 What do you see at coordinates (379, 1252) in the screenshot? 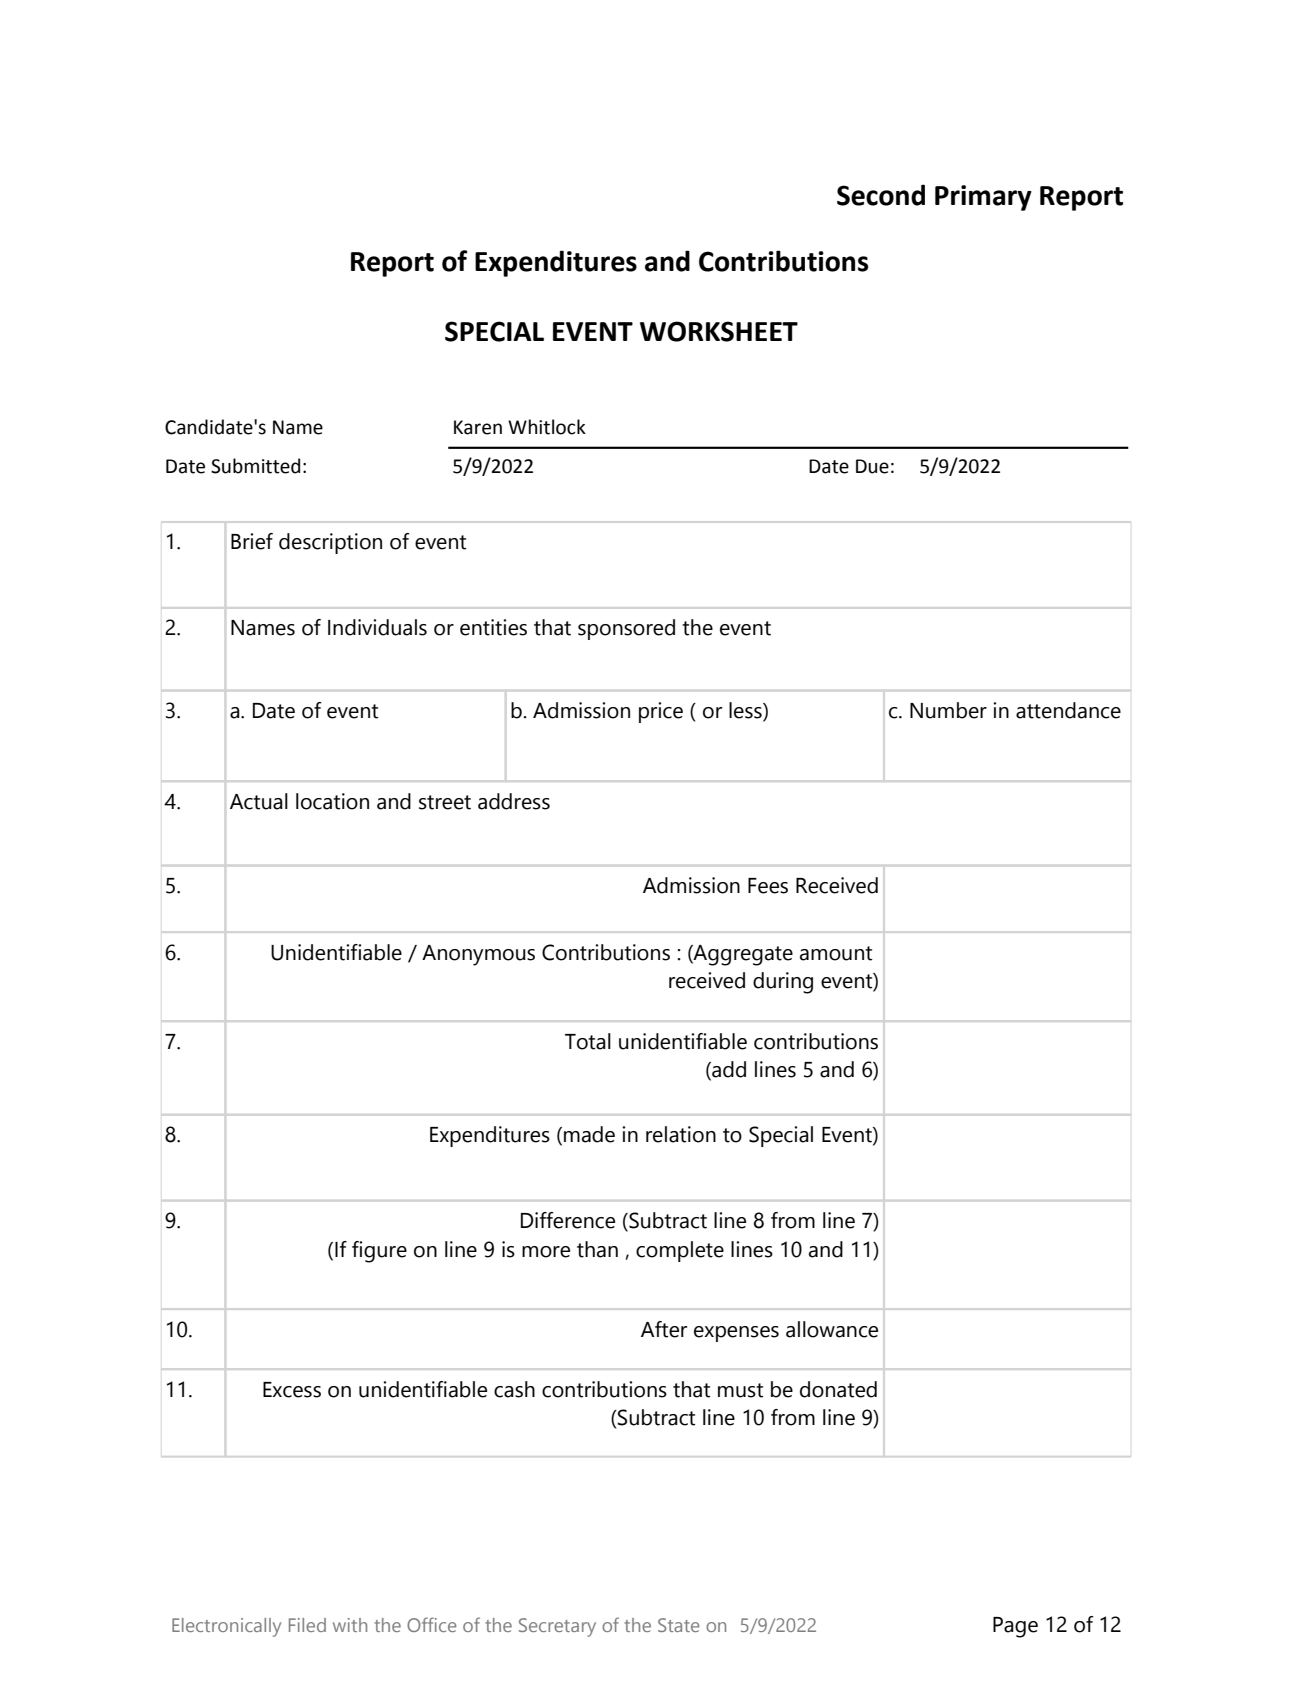
I see `figure` at bounding box center [379, 1252].
